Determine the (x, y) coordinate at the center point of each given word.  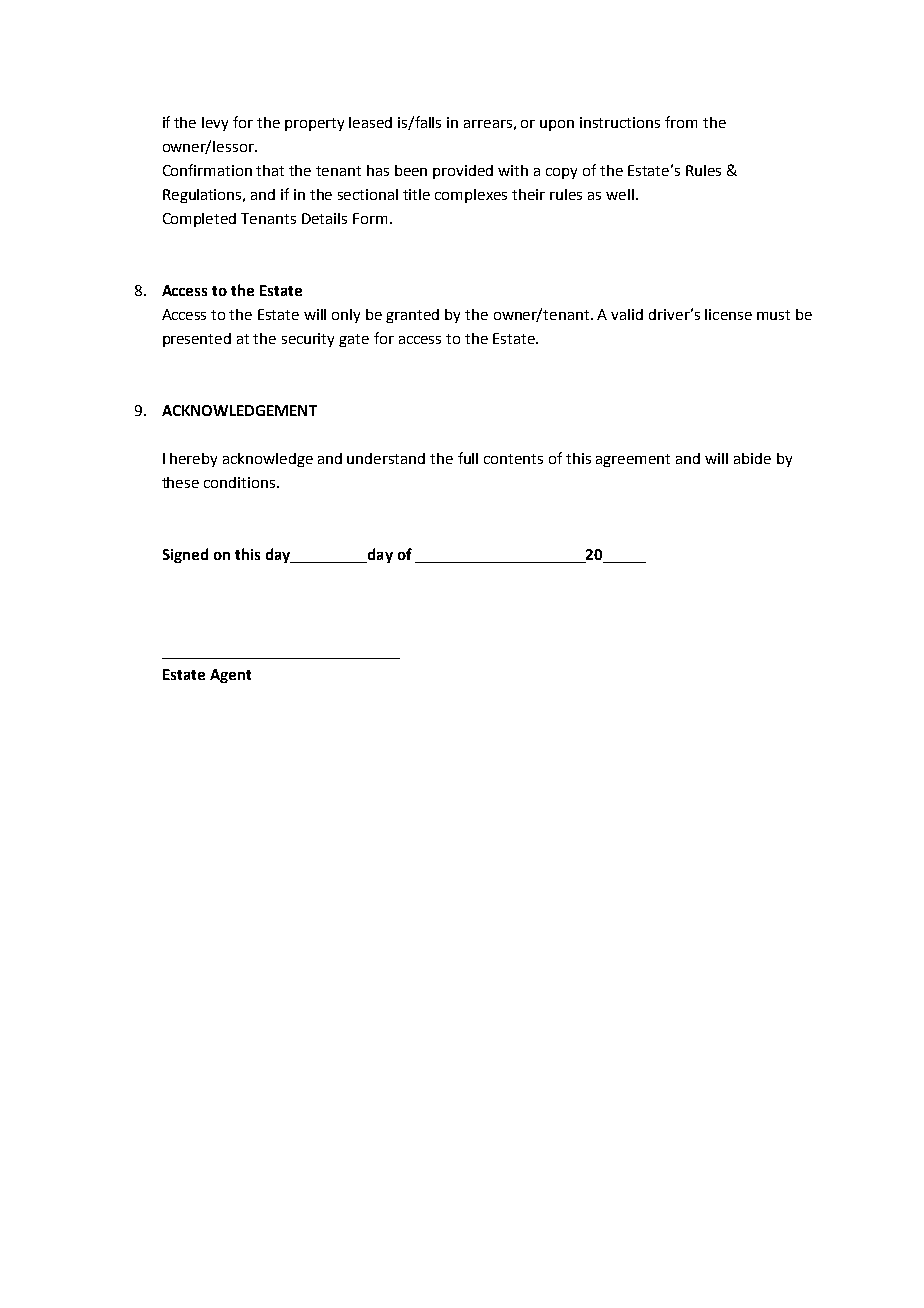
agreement (633, 460)
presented (197, 340)
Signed (185, 555)
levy (215, 124)
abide (752, 458)
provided (463, 172)
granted (412, 316)
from (681, 122)
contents (513, 459)
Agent (230, 676)
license (728, 314)
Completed (199, 220)
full (468, 458)
